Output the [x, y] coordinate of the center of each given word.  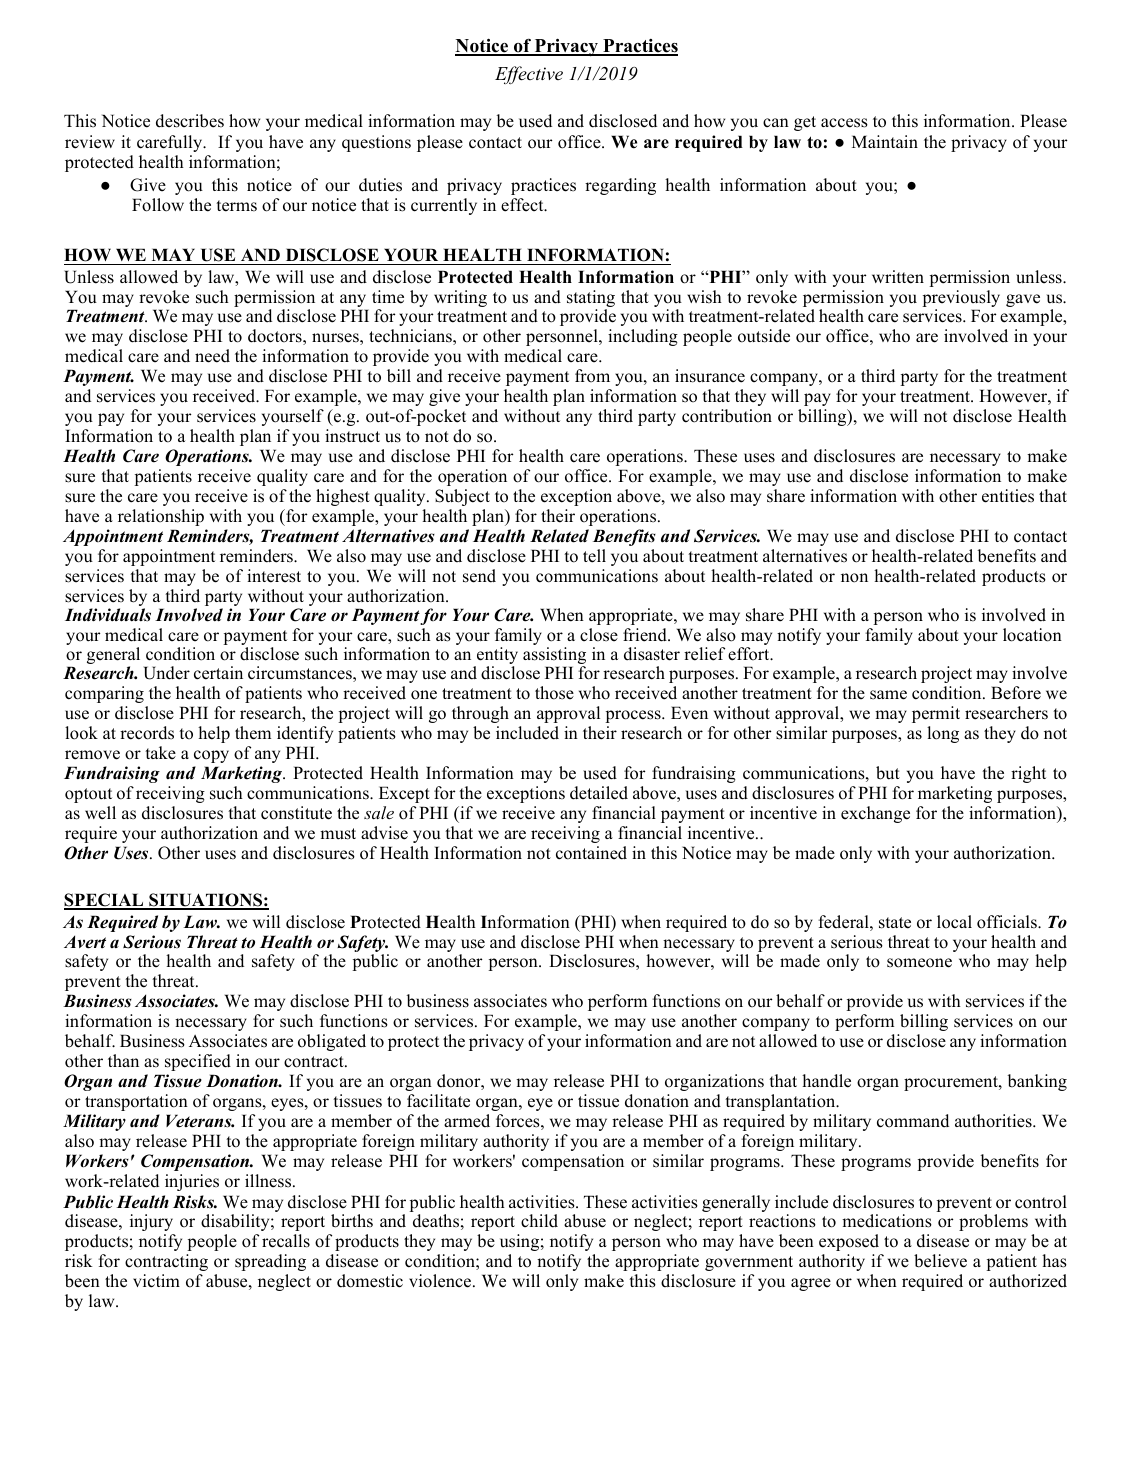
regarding [620, 186]
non [854, 578]
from [592, 376]
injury [151, 1222]
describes [190, 121]
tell [594, 556]
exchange [875, 814]
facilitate [438, 1101]
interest [274, 576]
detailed [599, 793]
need [212, 356]
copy [211, 756]
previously [961, 300]
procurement [952, 1083]
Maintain [885, 141]
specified [198, 1062]
